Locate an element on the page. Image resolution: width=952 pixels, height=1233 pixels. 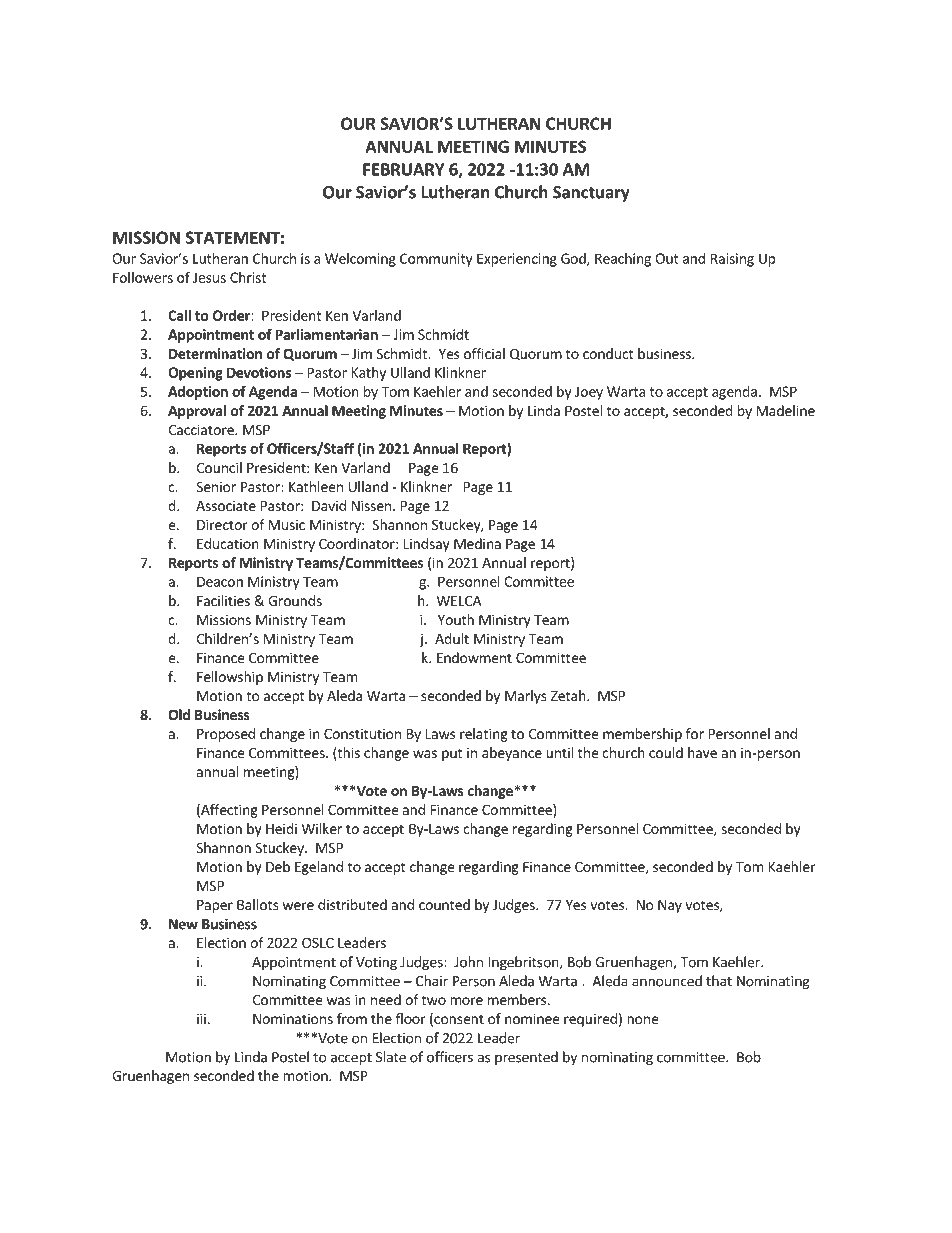
Jesus is located at coordinates (209, 277).
